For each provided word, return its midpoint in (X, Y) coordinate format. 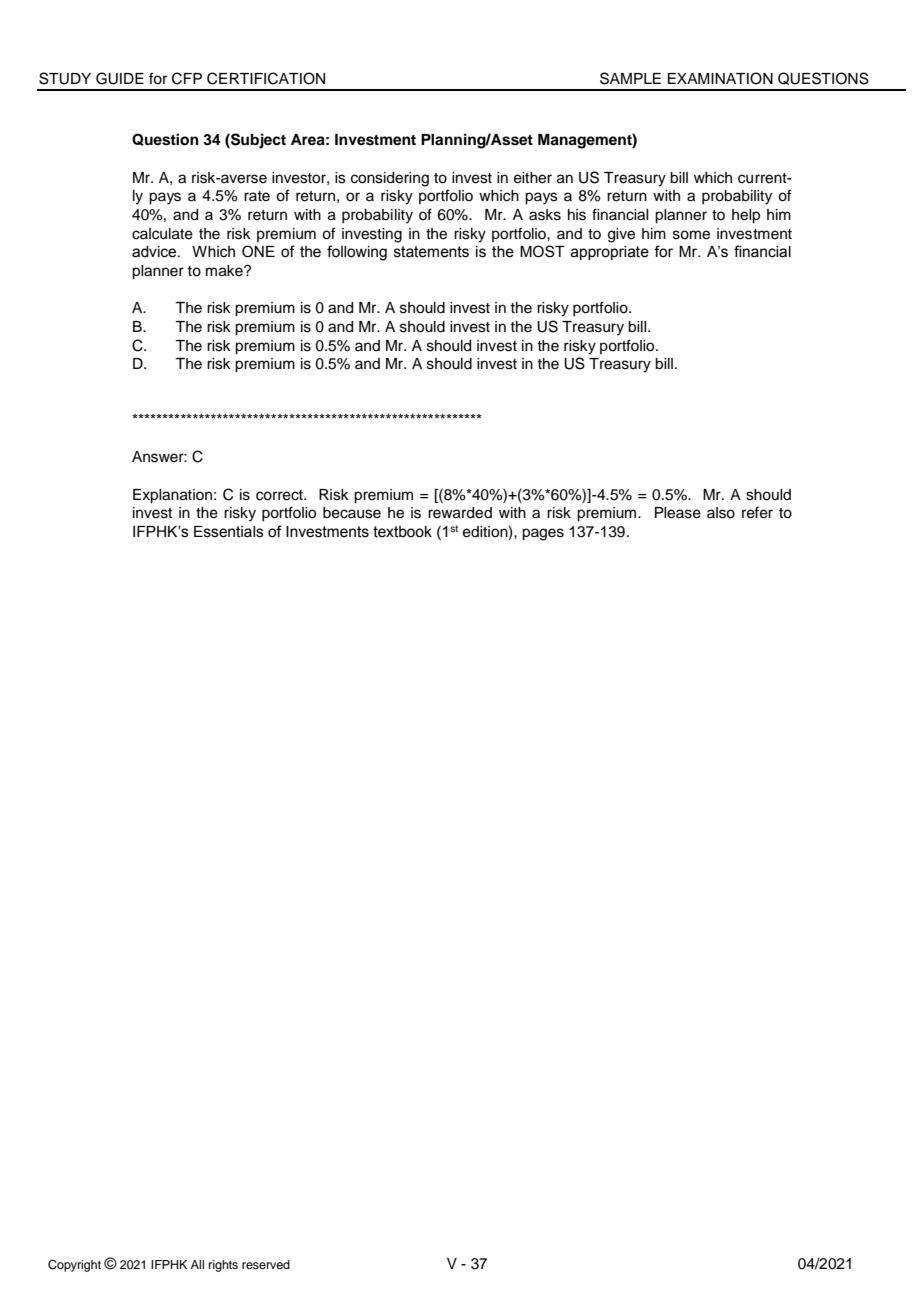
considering (390, 179)
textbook (402, 532)
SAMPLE (630, 78)
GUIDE (120, 78)
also (721, 513)
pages (543, 534)
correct (280, 495)
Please (678, 513)
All (197, 1264)
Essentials (229, 532)
